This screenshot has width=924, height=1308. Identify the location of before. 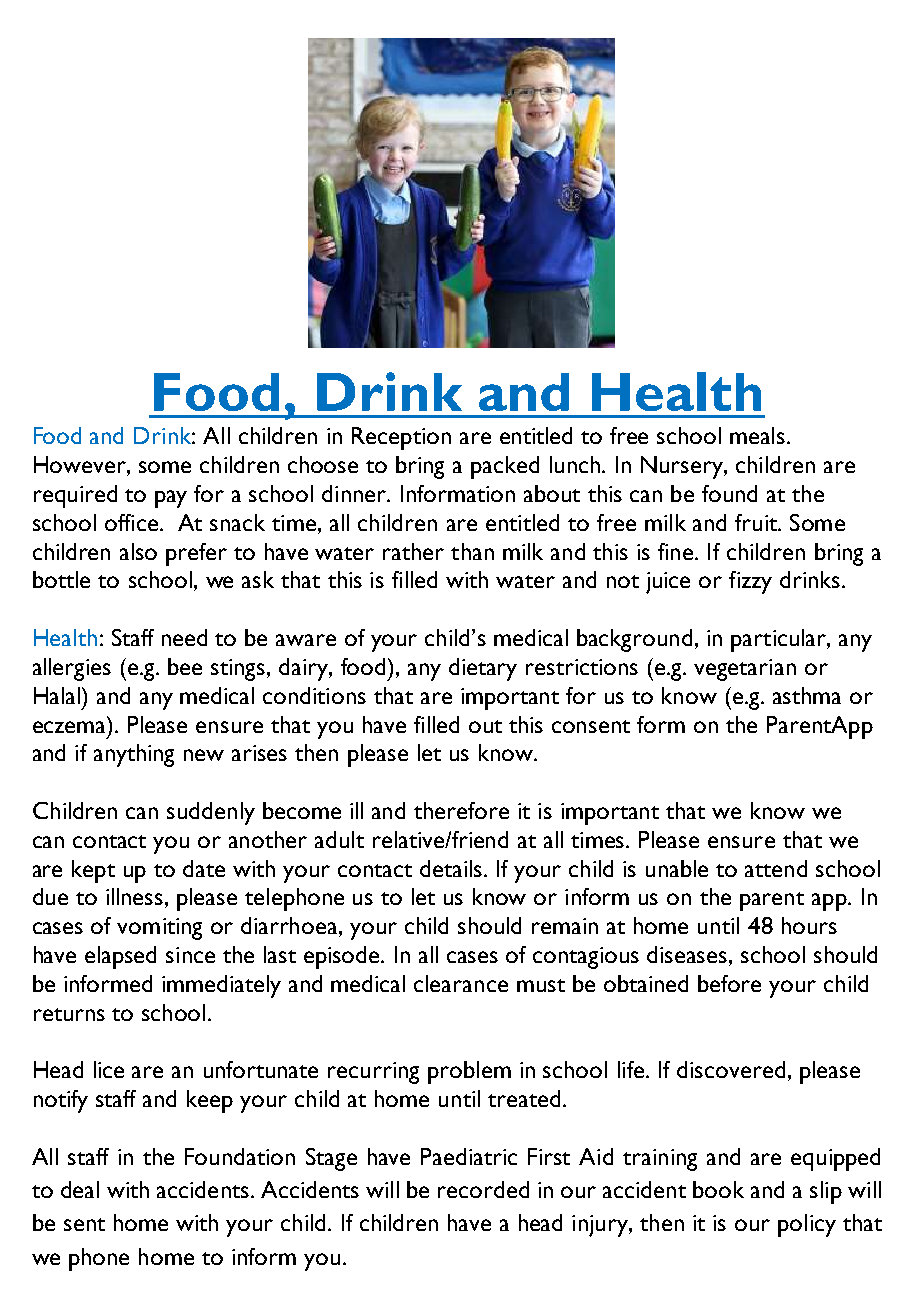
(729, 983).
